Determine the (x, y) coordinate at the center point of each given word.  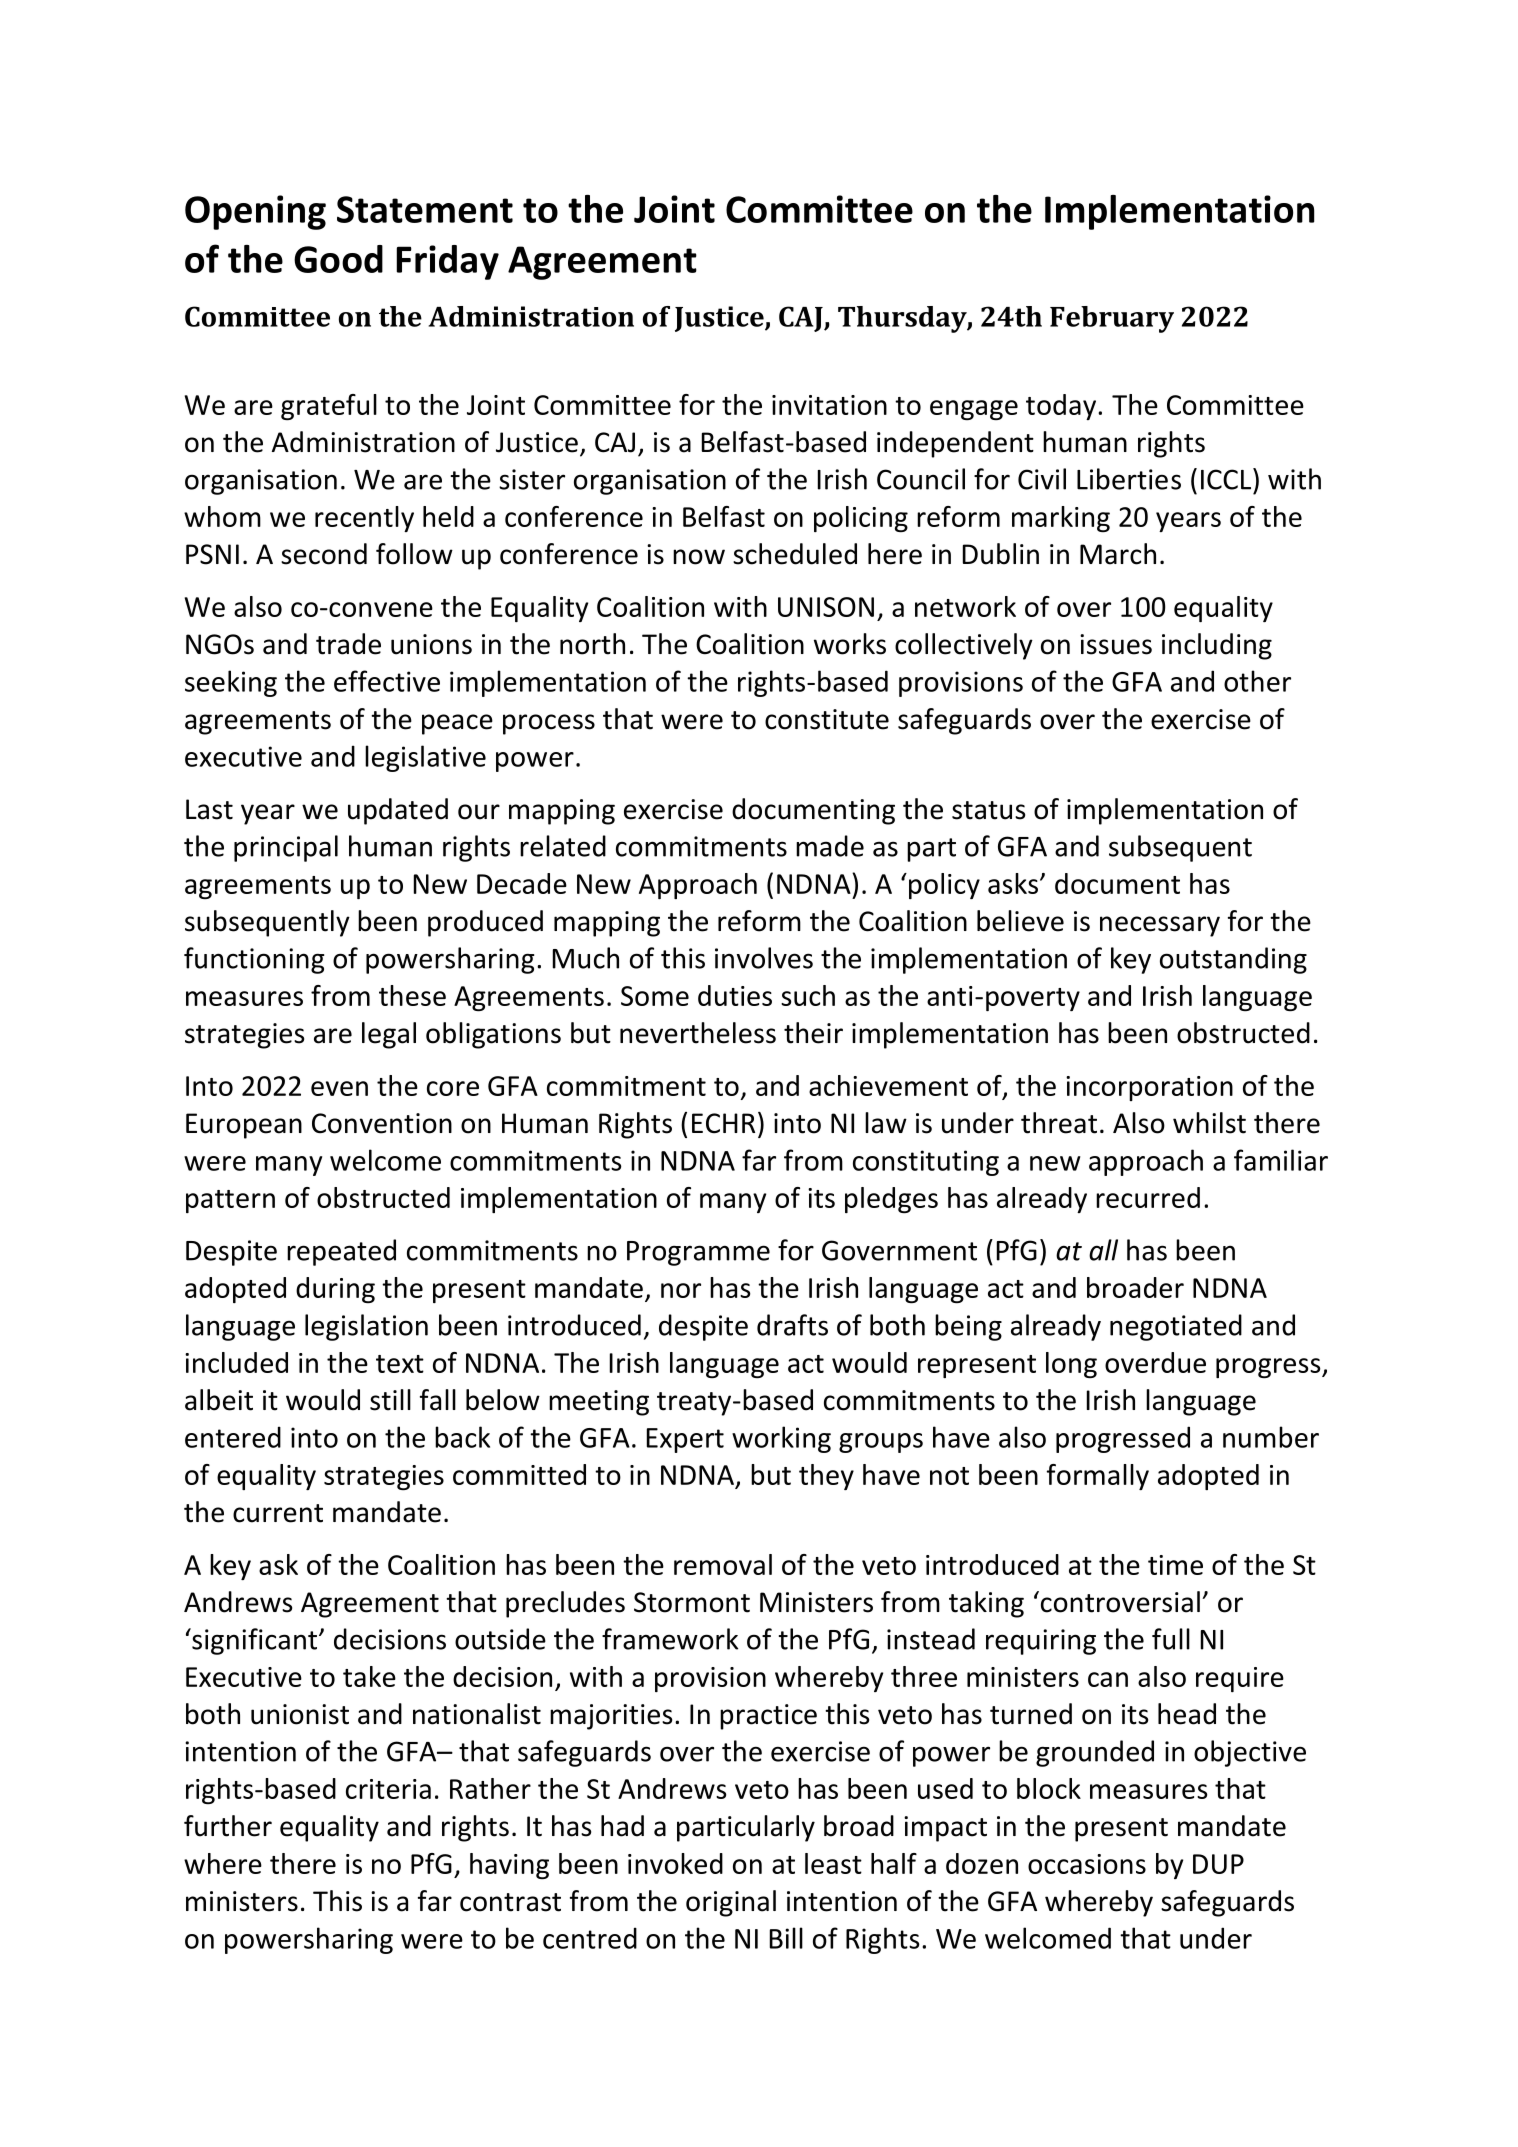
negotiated (1176, 1327)
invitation (829, 405)
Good (338, 259)
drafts (792, 1325)
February (1112, 319)
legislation (366, 1327)
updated (398, 811)
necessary (1160, 926)
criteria (388, 1789)
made (830, 846)
